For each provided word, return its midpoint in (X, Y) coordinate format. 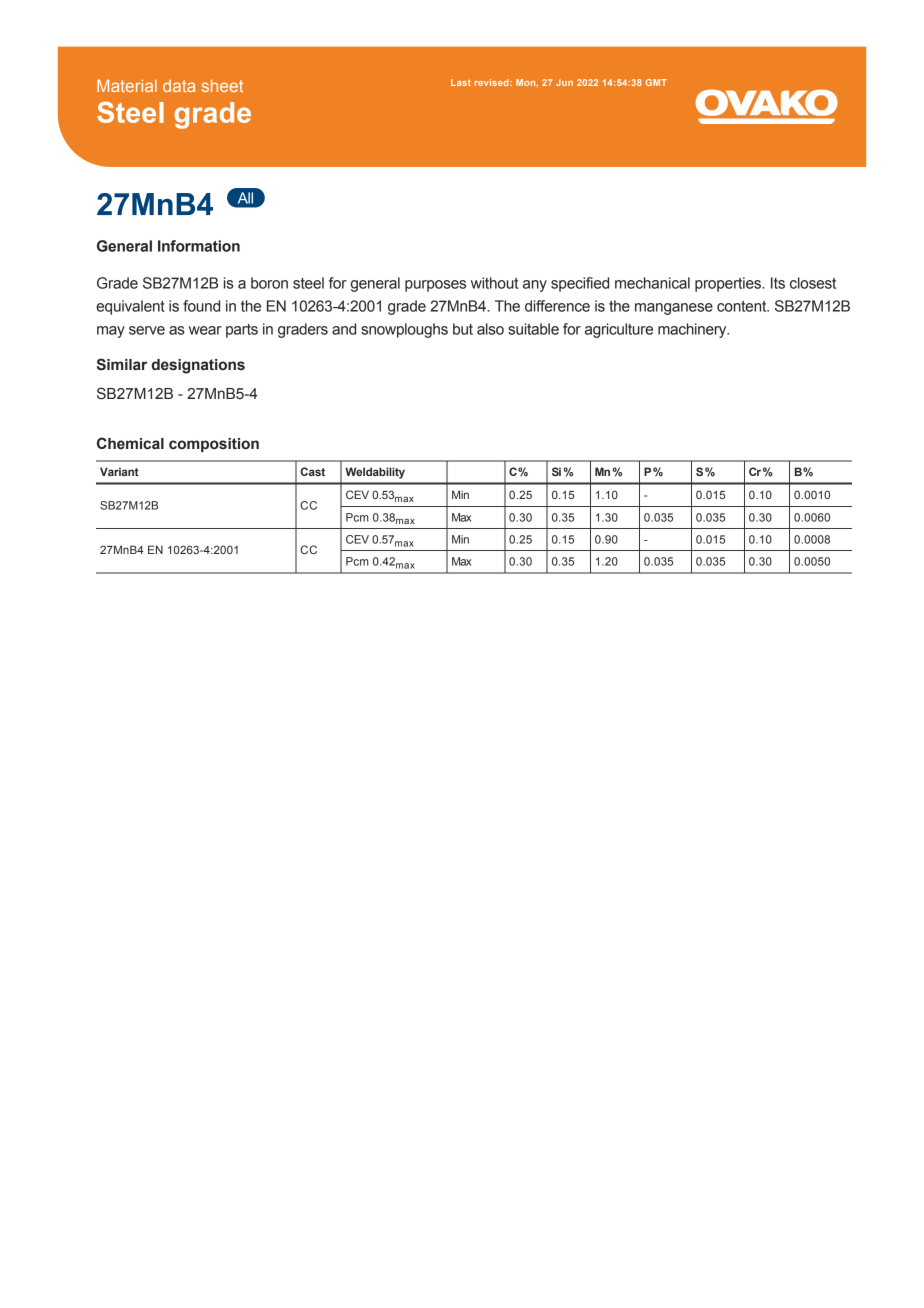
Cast (312, 471)
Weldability (375, 473)
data (179, 86)
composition (214, 445)
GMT (656, 82)
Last (461, 82)
